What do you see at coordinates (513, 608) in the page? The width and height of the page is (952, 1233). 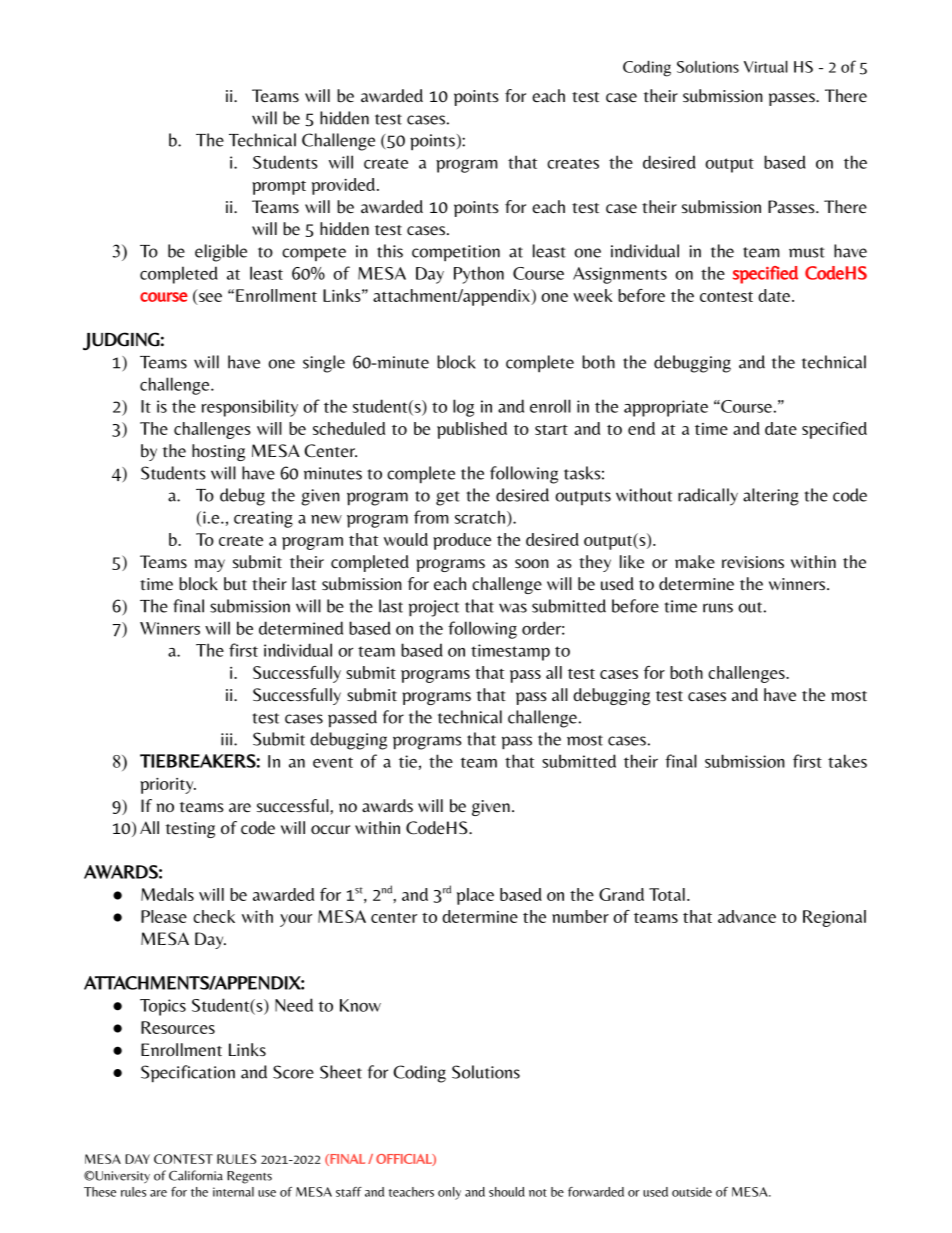 I see `was` at bounding box center [513, 608].
